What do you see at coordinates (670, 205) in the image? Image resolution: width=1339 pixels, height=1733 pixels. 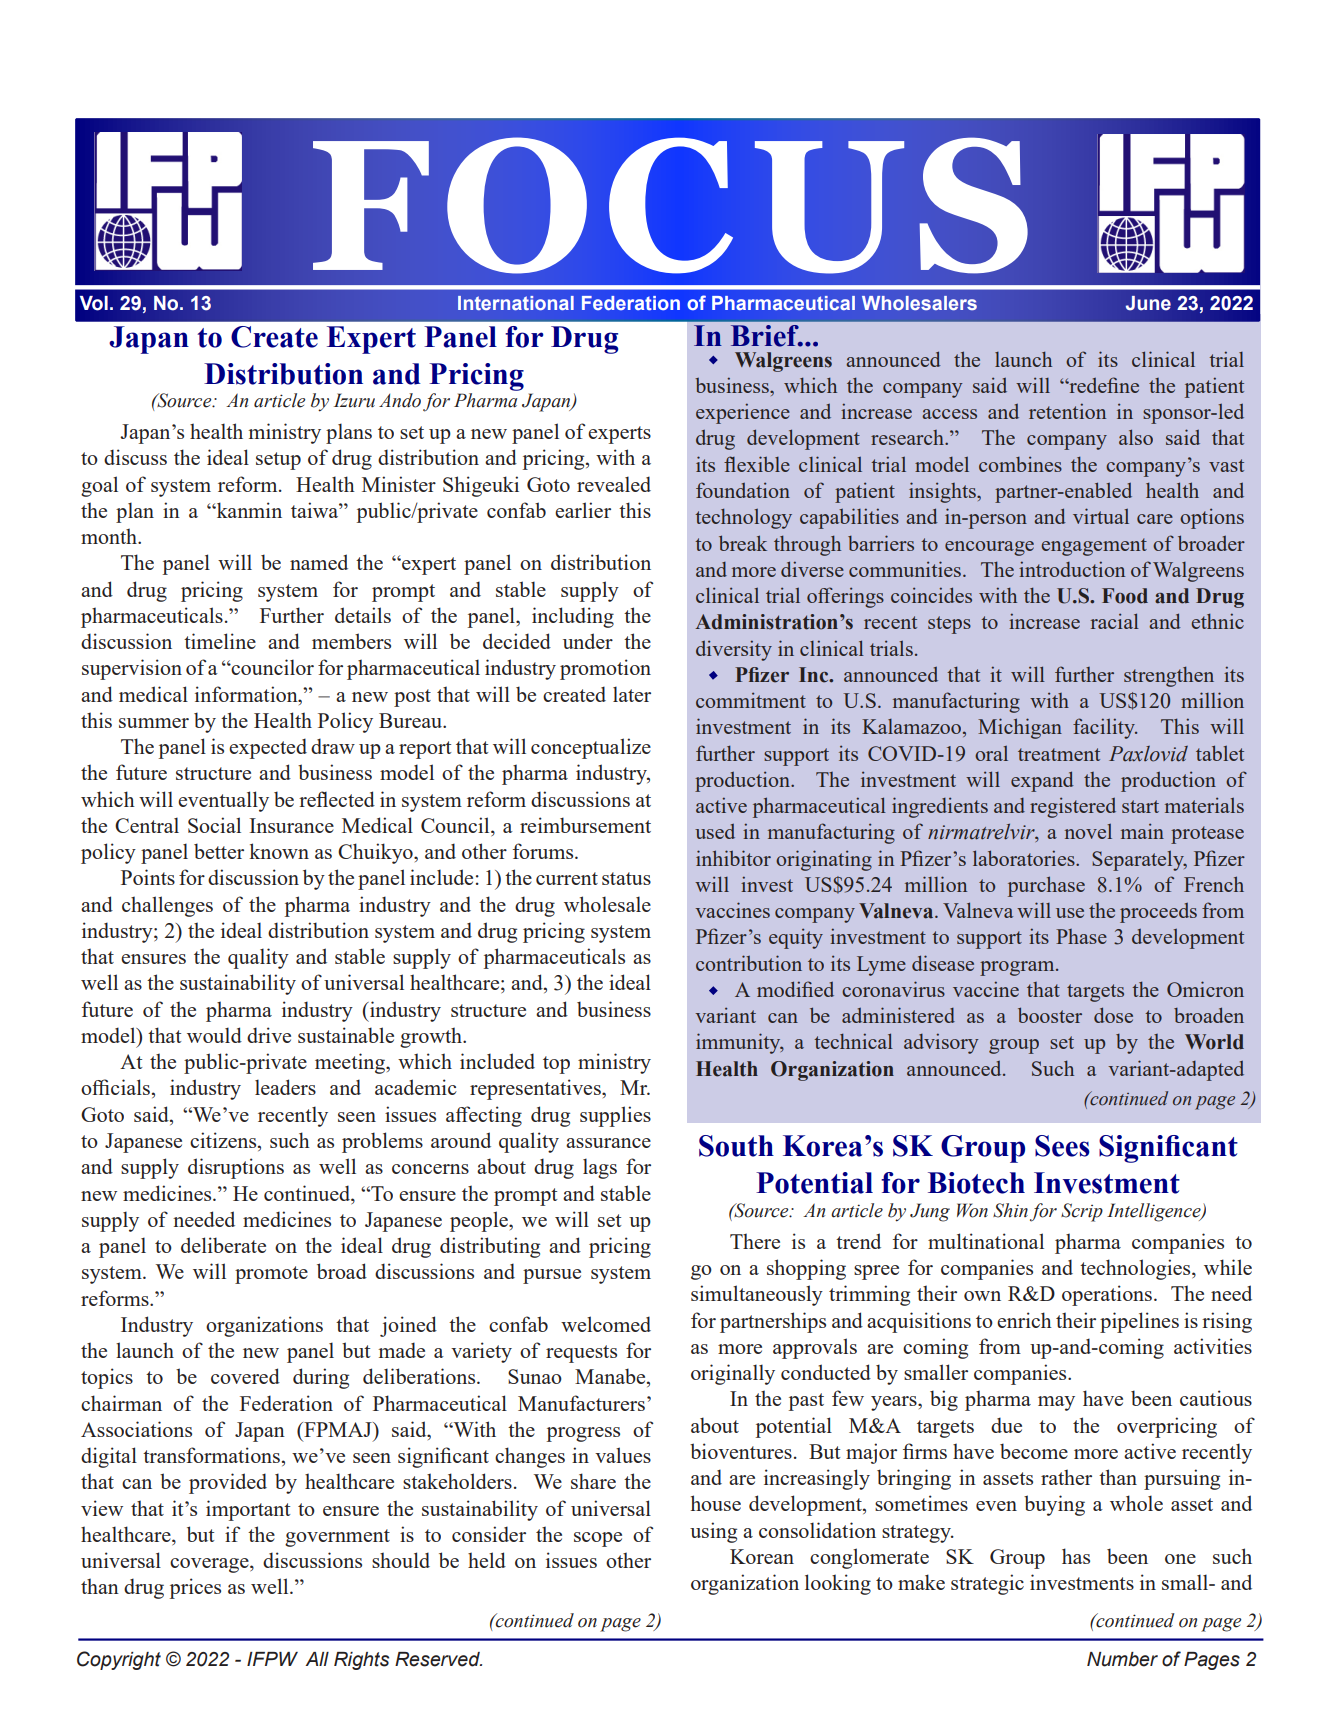 I see `FOCUS` at bounding box center [670, 205].
